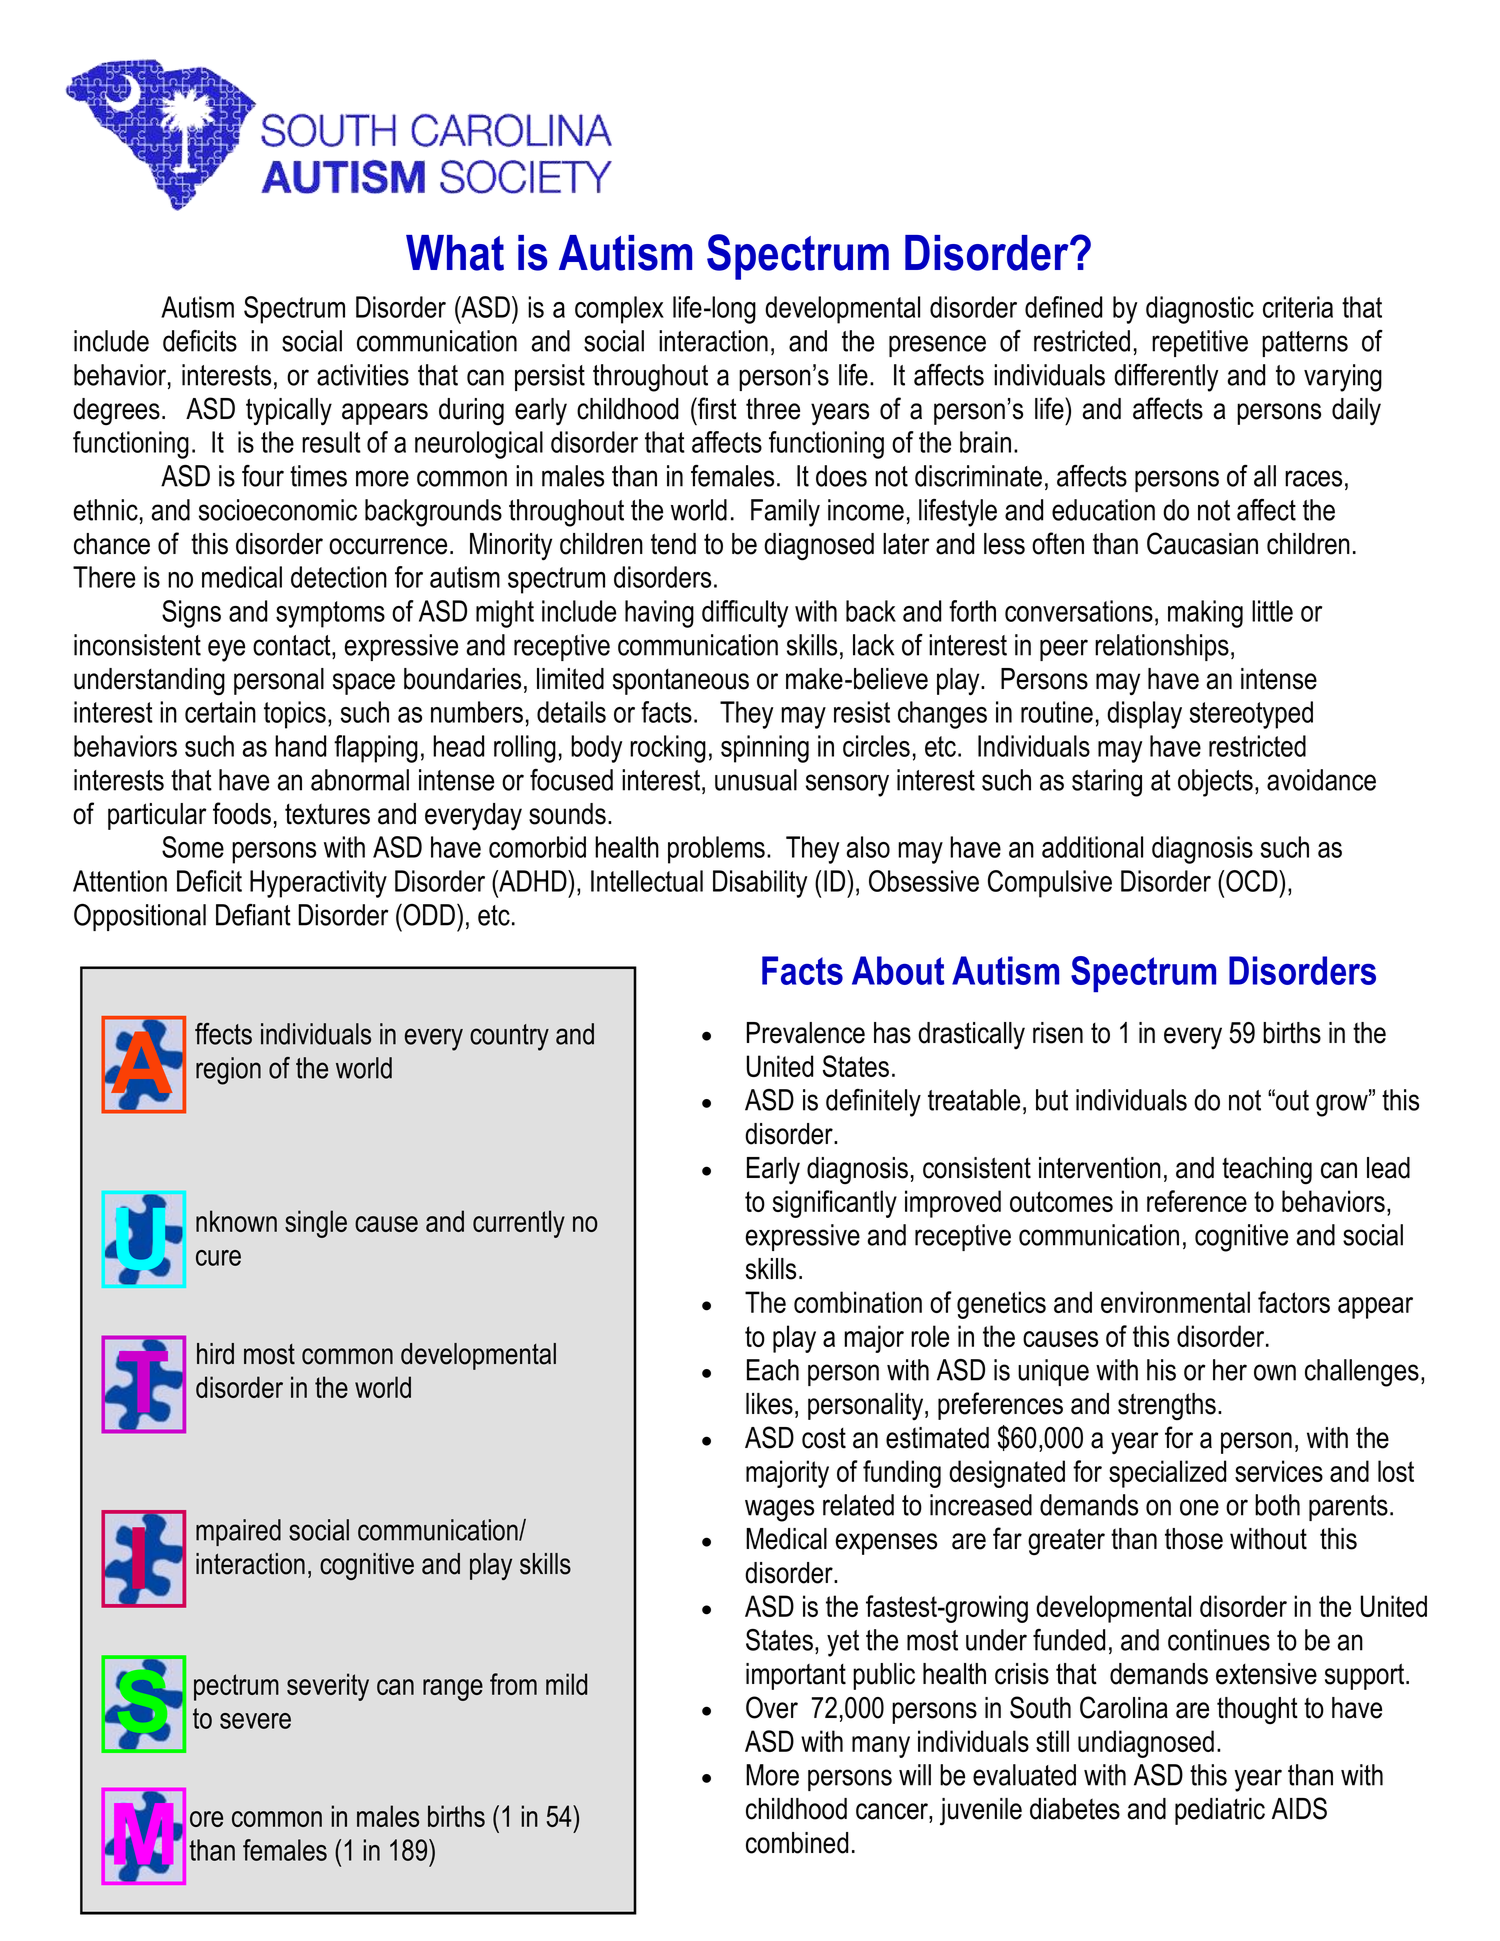  Describe the element at coordinates (619, 310) in the screenshot. I see `complex` at that location.
